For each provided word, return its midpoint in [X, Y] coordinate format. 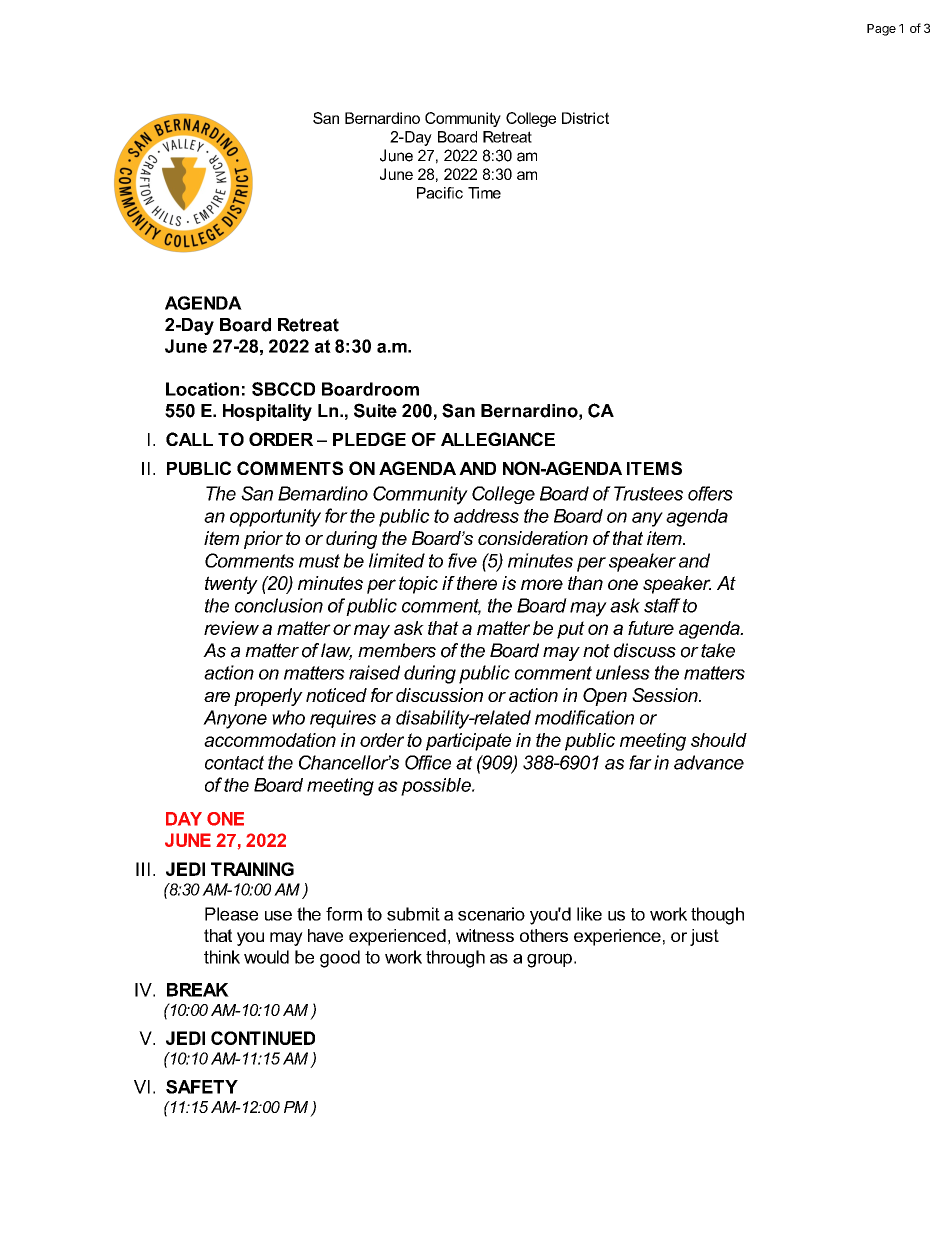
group [549, 960]
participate [468, 742]
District [585, 118]
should [719, 740]
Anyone [235, 719]
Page [881, 30]
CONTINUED [263, 1038]
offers [710, 493]
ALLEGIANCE [498, 439]
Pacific [440, 193]
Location [202, 389]
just [704, 937]
